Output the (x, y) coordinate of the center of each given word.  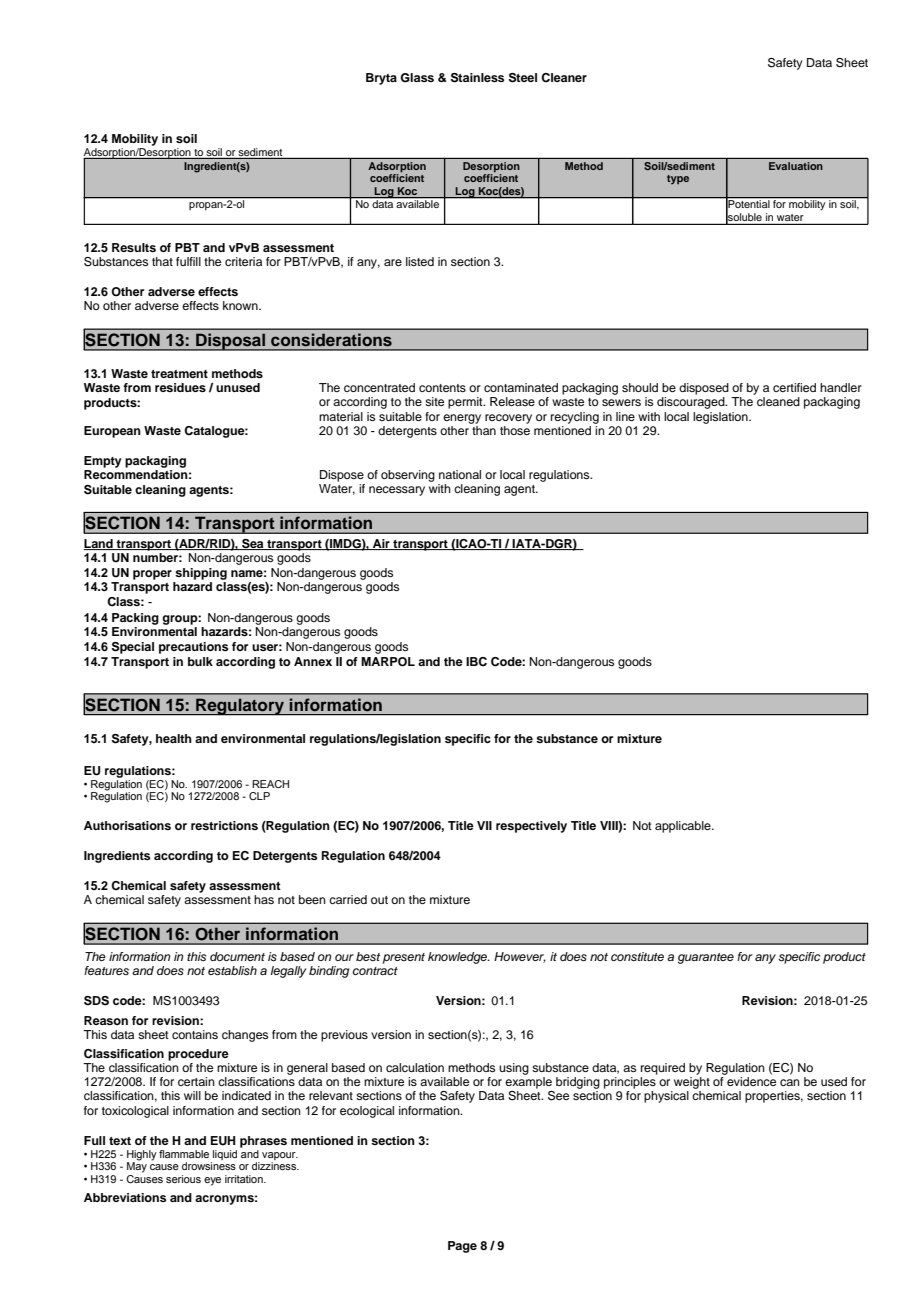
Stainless (477, 78)
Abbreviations (125, 1197)
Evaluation (796, 166)
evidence (751, 1081)
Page (462, 1247)
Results (134, 247)
